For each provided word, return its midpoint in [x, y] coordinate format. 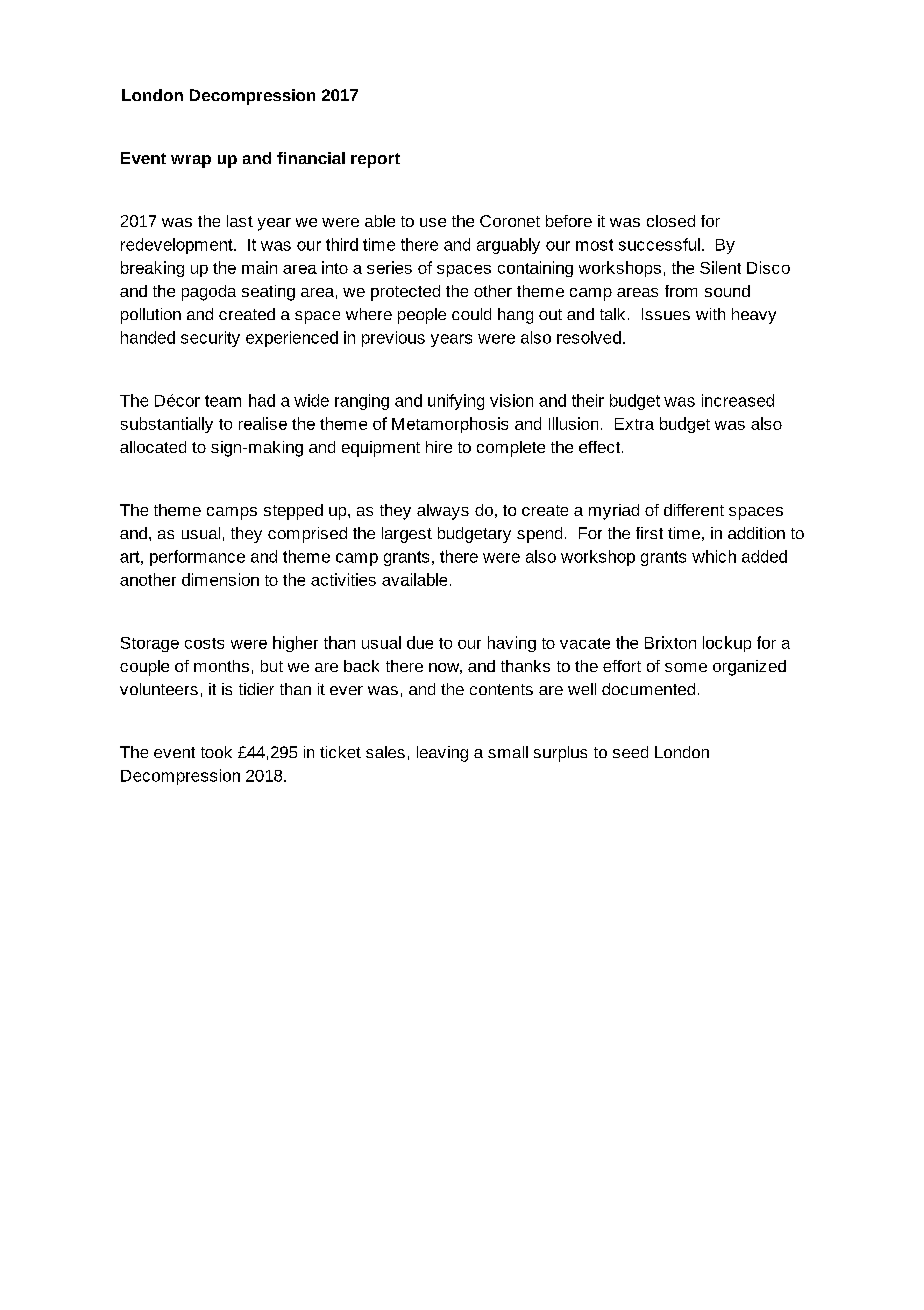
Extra [634, 424]
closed [671, 221]
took [216, 752]
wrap [191, 161]
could [471, 314]
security [210, 339]
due [420, 642]
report [375, 160]
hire [439, 447]
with [710, 314]
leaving [442, 754]
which [714, 556]
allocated [153, 447]
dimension [220, 579]
